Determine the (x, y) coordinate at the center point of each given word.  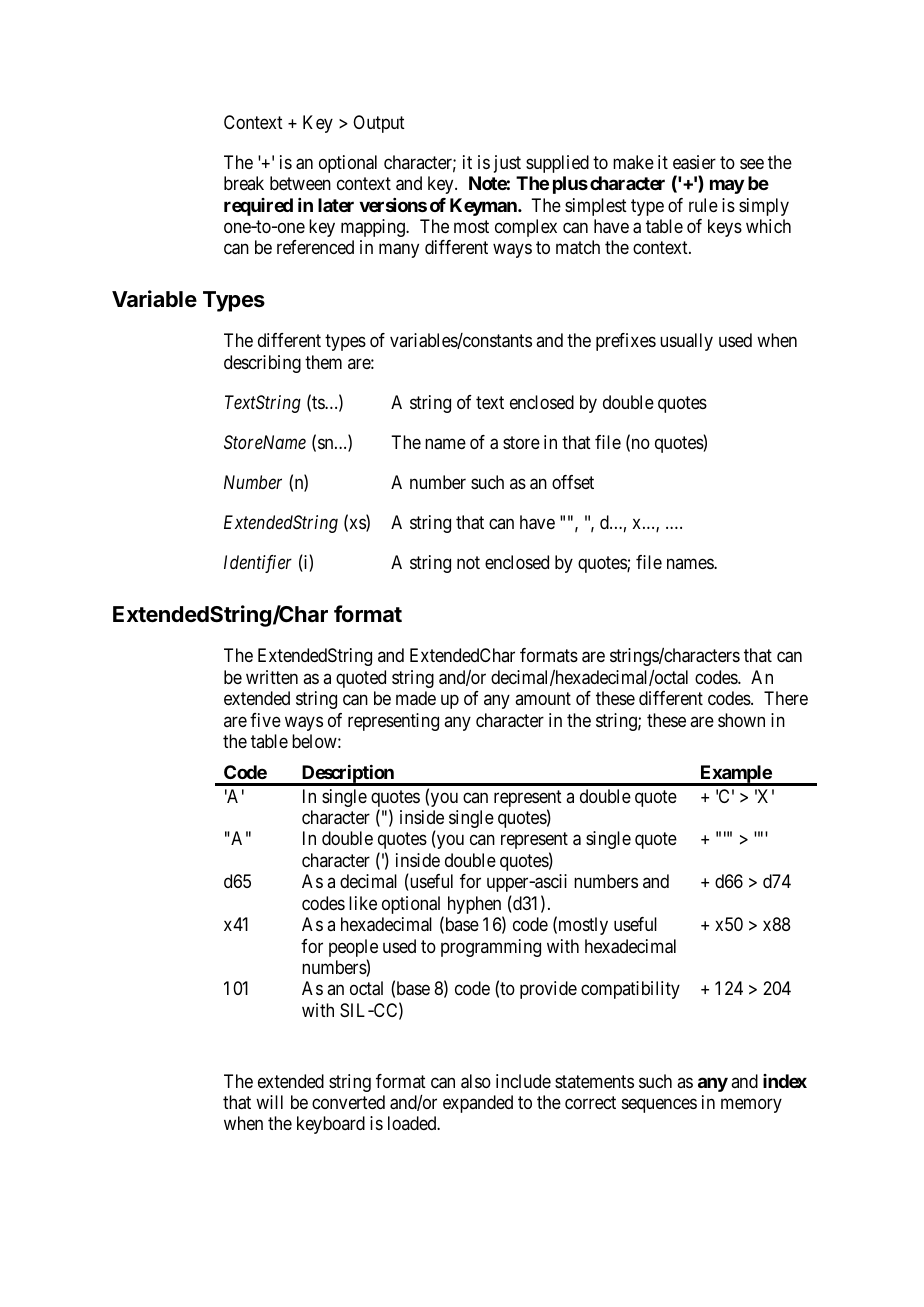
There (786, 698)
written (272, 677)
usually (686, 342)
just (507, 164)
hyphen (476, 906)
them (323, 362)
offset (573, 482)
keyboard (331, 1125)
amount (543, 698)
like (363, 903)
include (523, 1081)
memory (751, 1105)
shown (741, 720)
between (300, 183)
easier (694, 162)
